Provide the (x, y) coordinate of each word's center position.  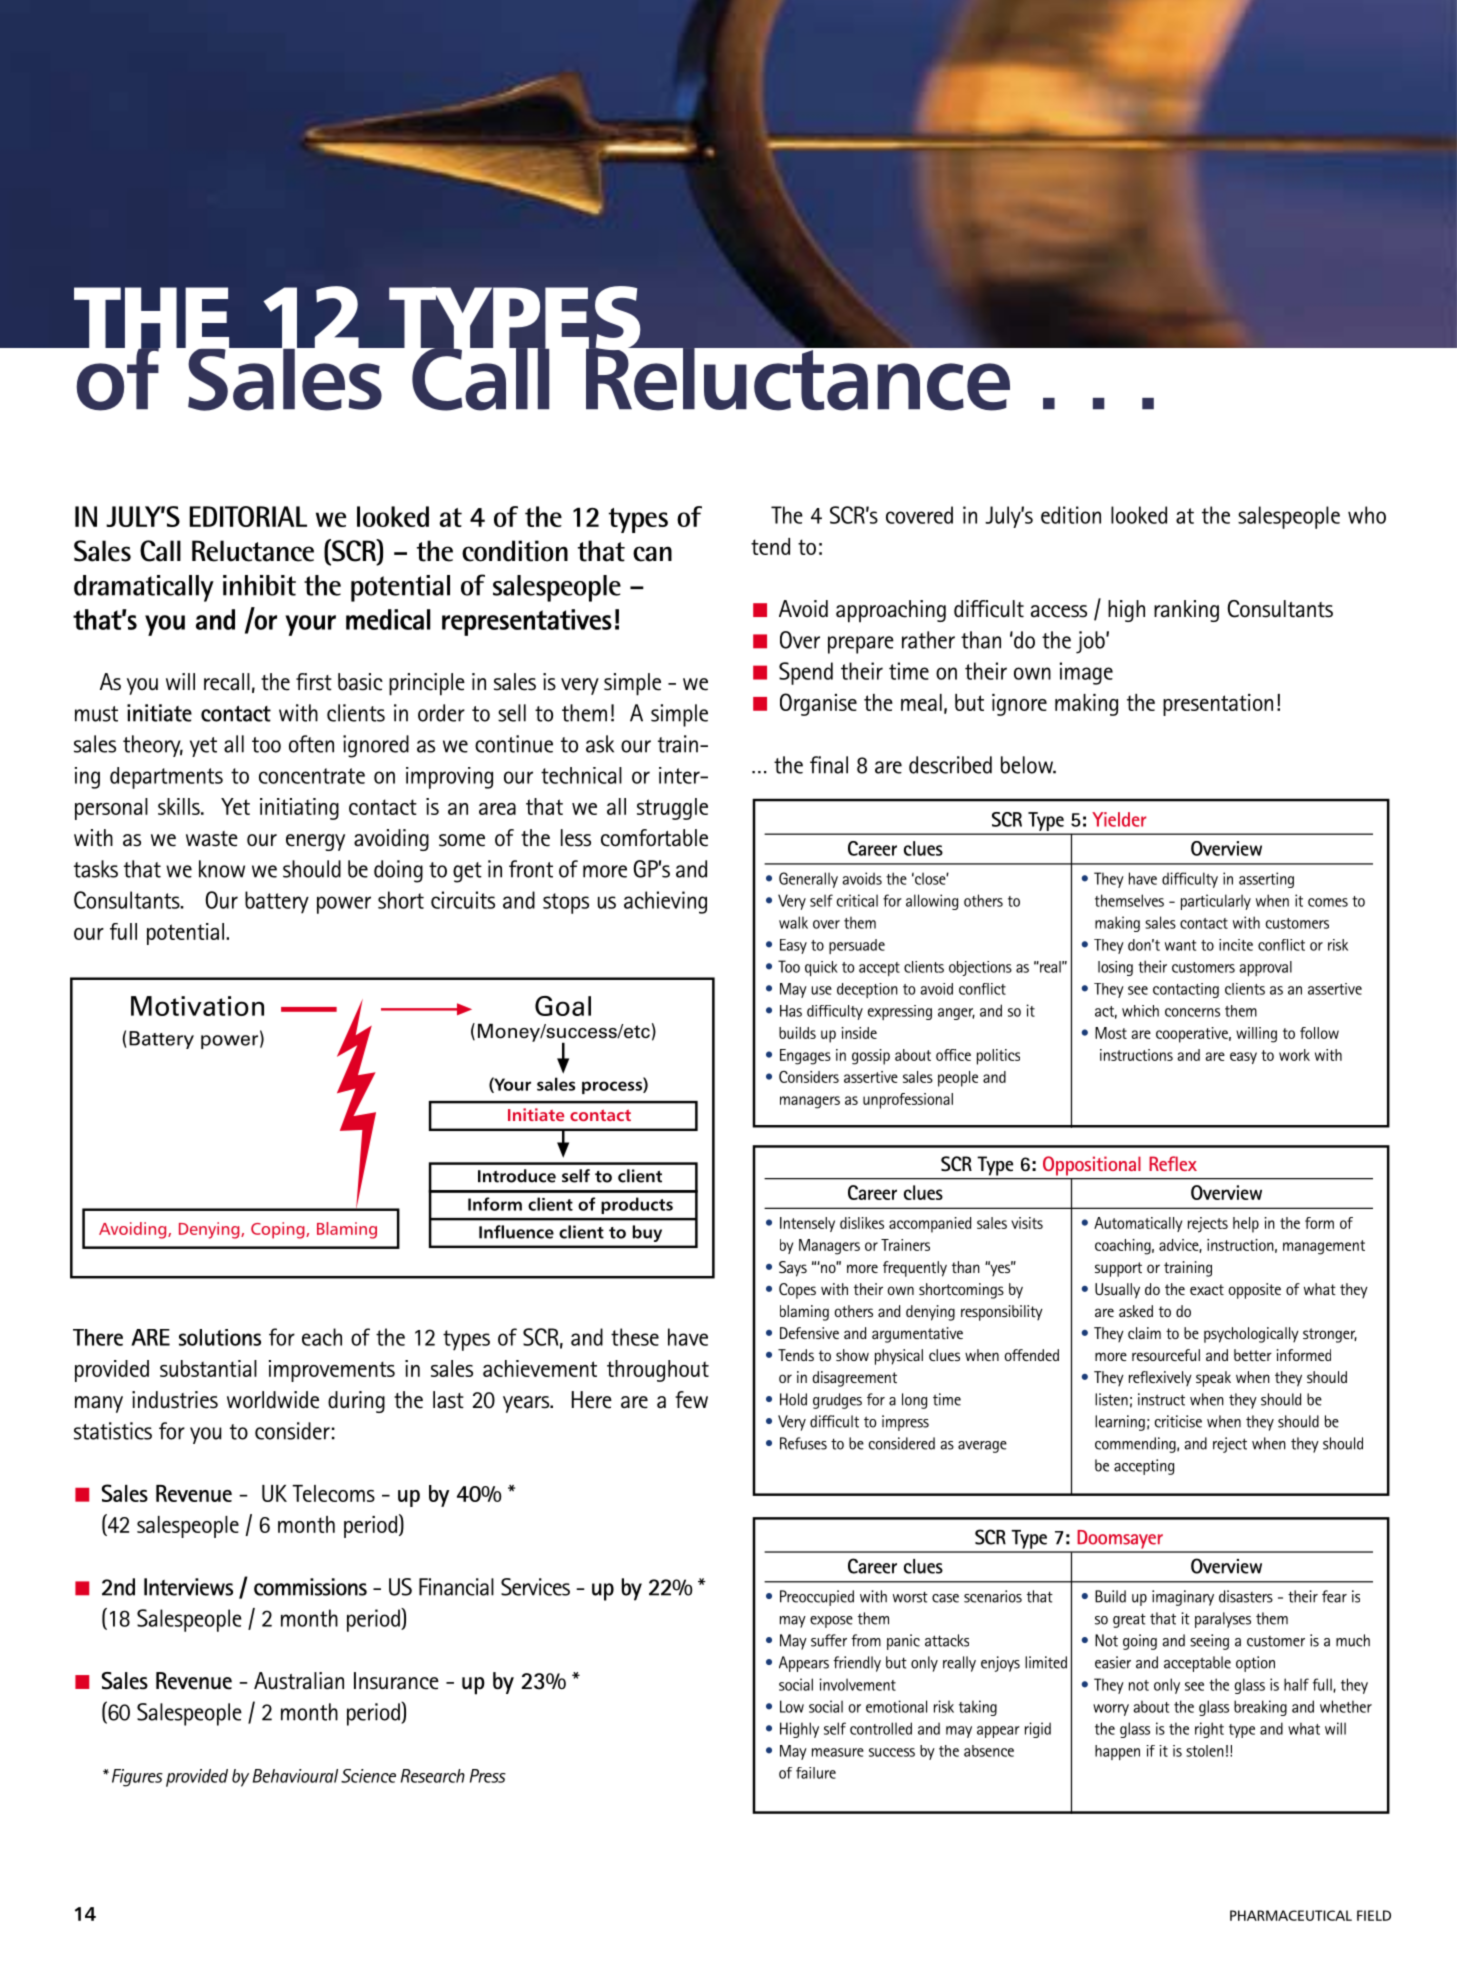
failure (816, 1773)
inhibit (259, 585)
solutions (220, 1337)
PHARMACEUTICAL (1291, 1915)
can (652, 554)
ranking (1186, 611)
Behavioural (295, 1776)
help (1246, 1225)
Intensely (807, 1224)
